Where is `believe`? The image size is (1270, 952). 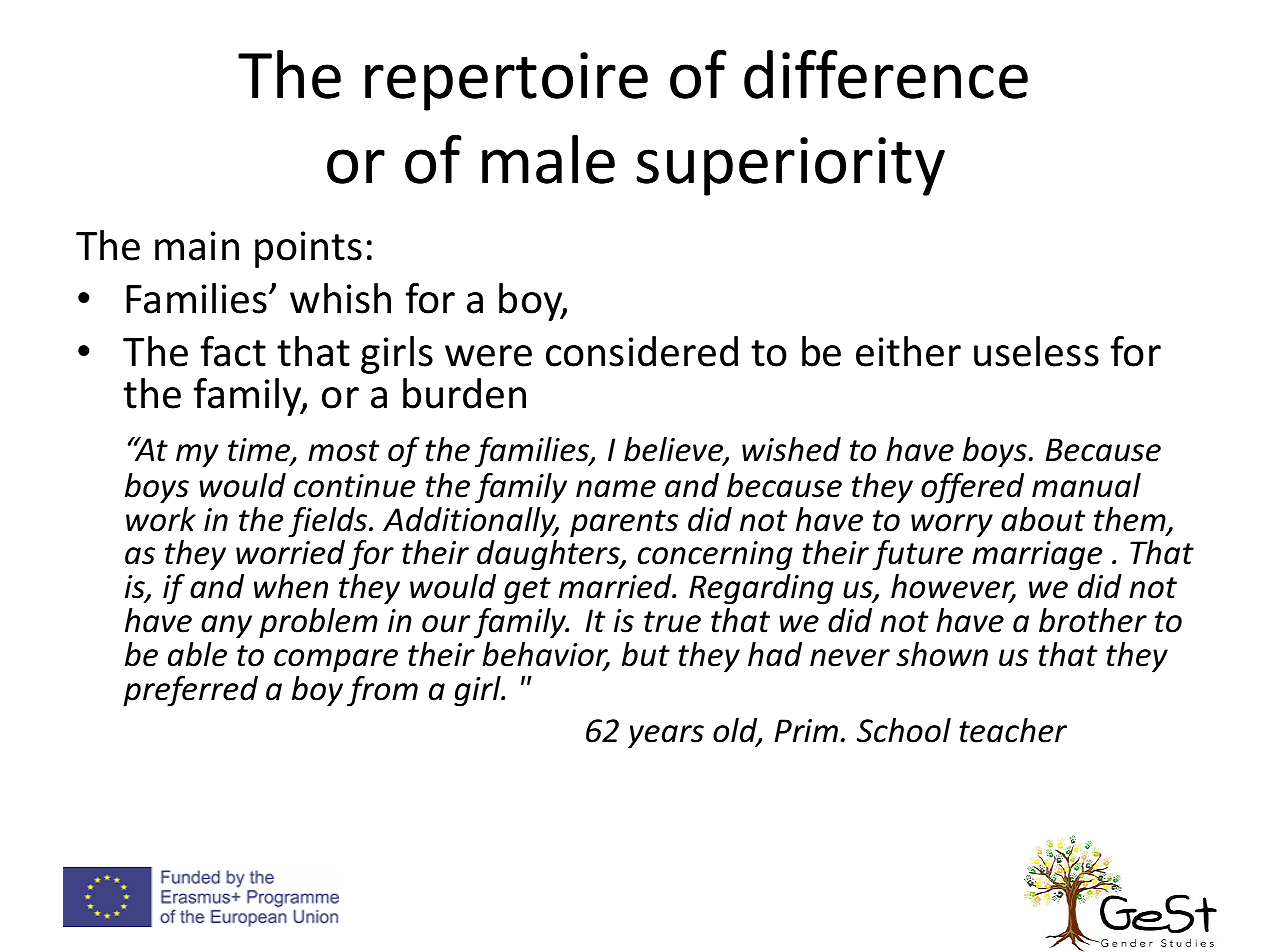 believe is located at coordinates (674, 450).
